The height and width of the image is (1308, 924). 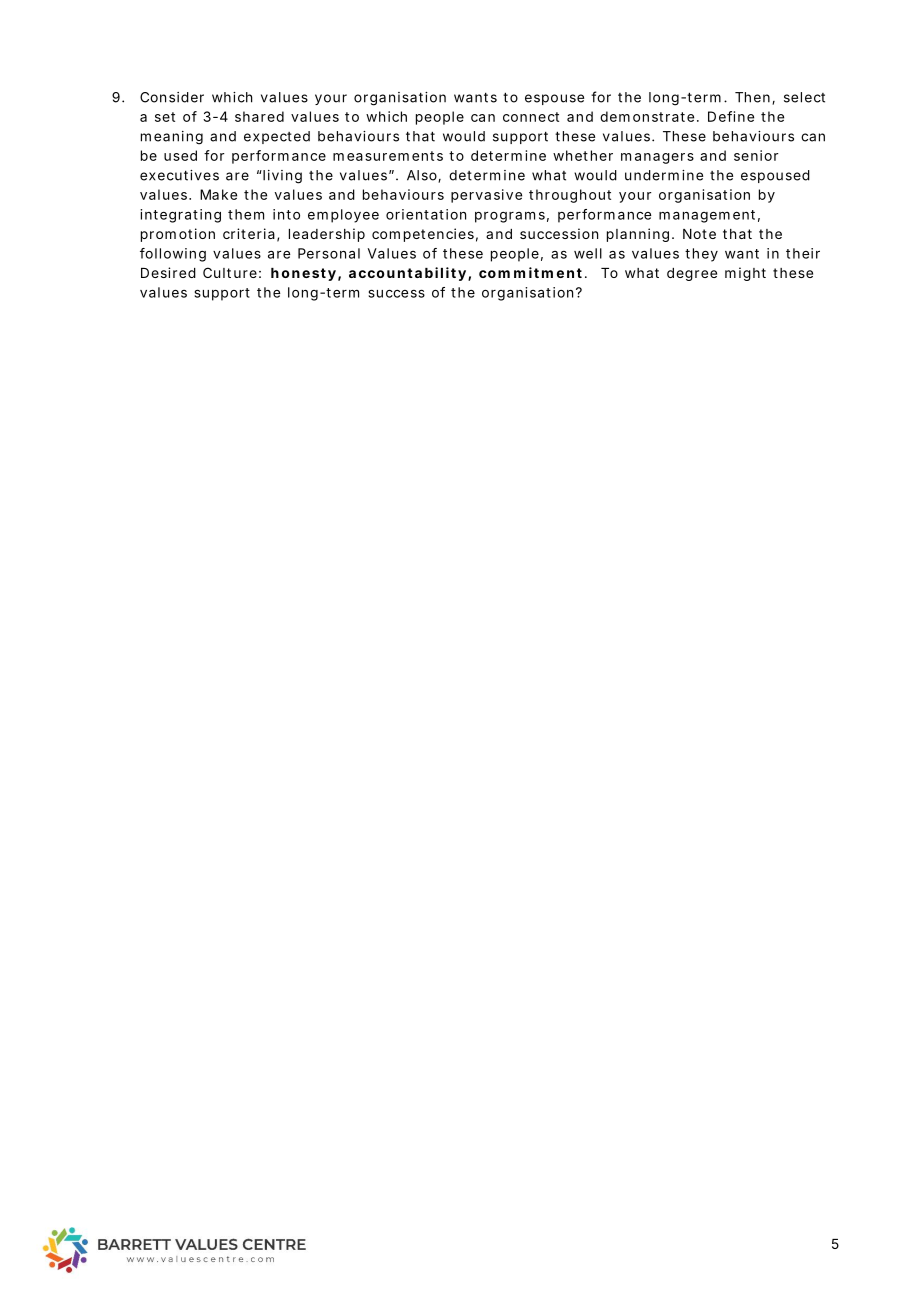 I want to click on expected, so click(x=277, y=137).
